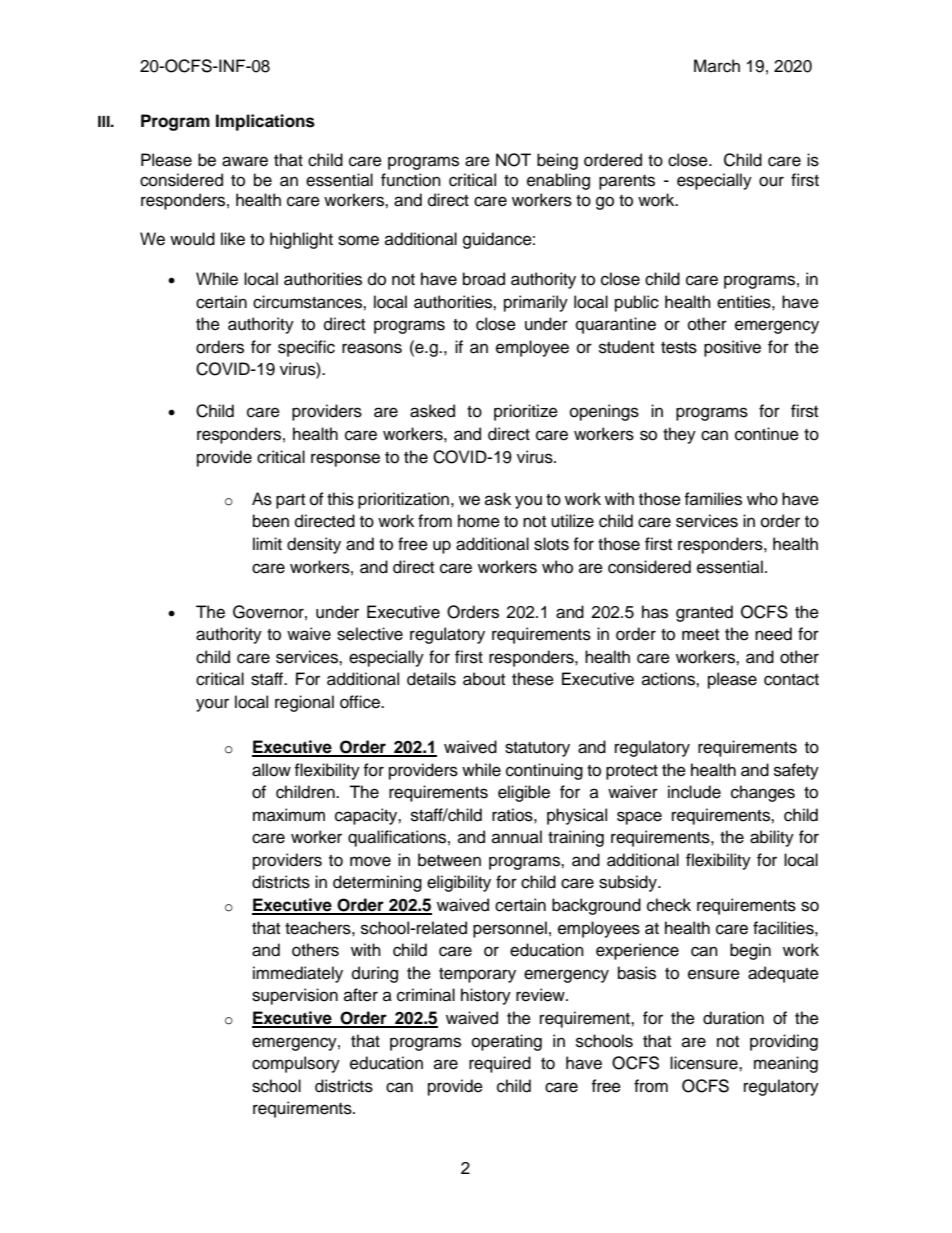 The height and width of the image is (1233, 952). What do you see at coordinates (290, 501) in the image?
I see `part` at bounding box center [290, 501].
